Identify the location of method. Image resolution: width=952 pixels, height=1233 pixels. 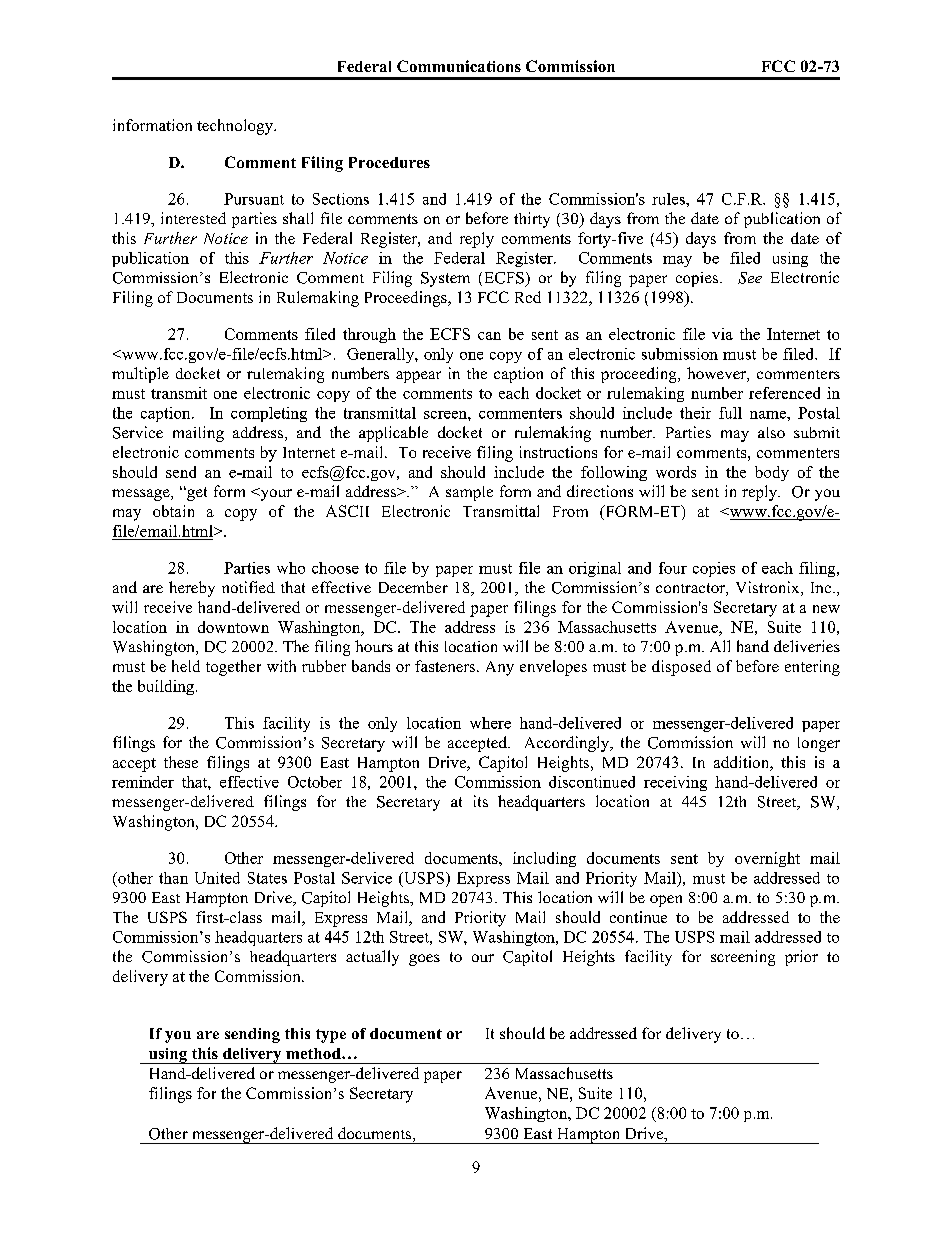
(314, 1053).
